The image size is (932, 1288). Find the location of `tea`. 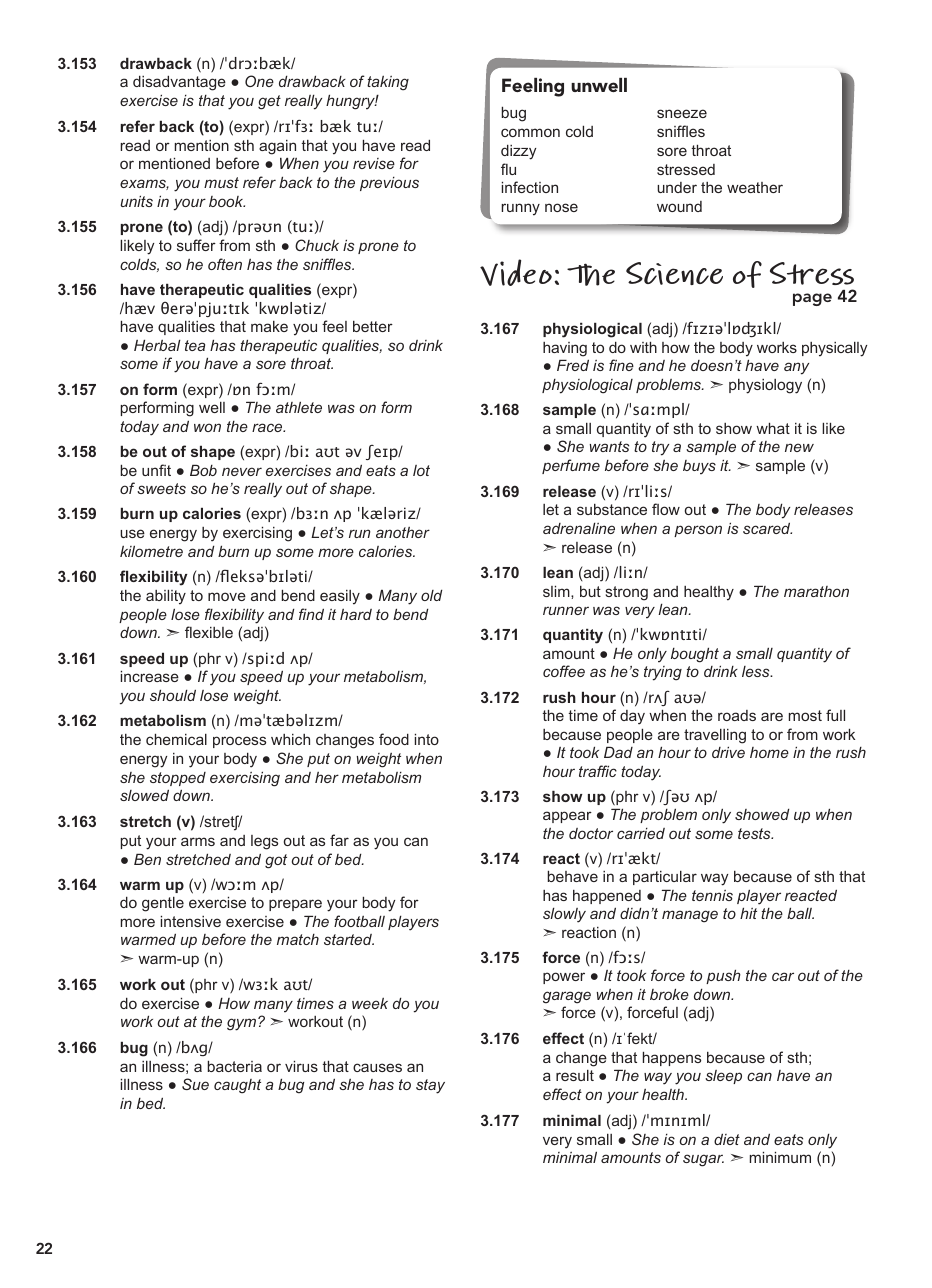

tea is located at coordinates (195, 345).
